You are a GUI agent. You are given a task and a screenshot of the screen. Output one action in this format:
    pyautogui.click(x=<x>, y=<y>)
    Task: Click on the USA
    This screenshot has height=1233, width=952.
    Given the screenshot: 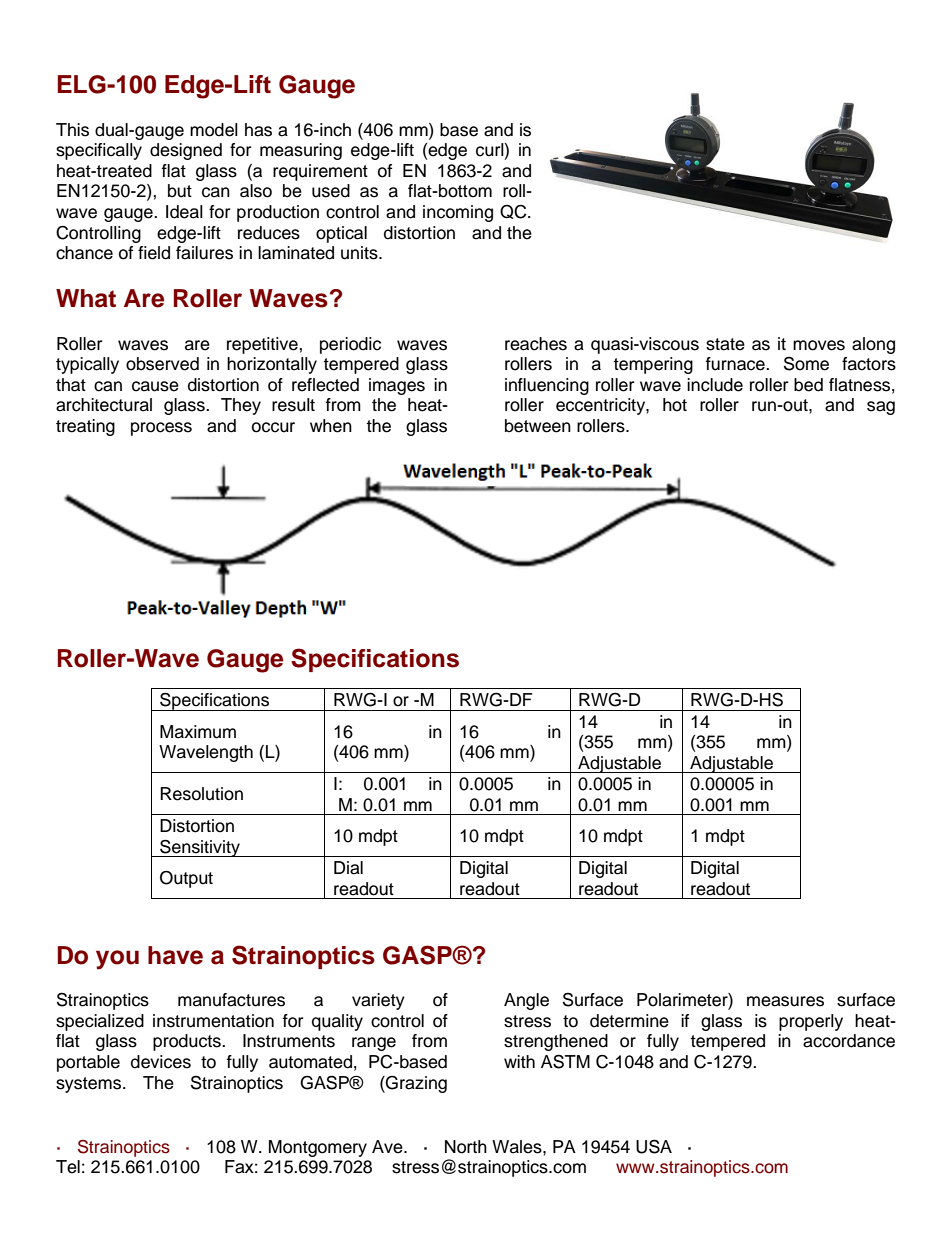 What is the action you would take?
    pyautogui.click(x=654, y=1146)
